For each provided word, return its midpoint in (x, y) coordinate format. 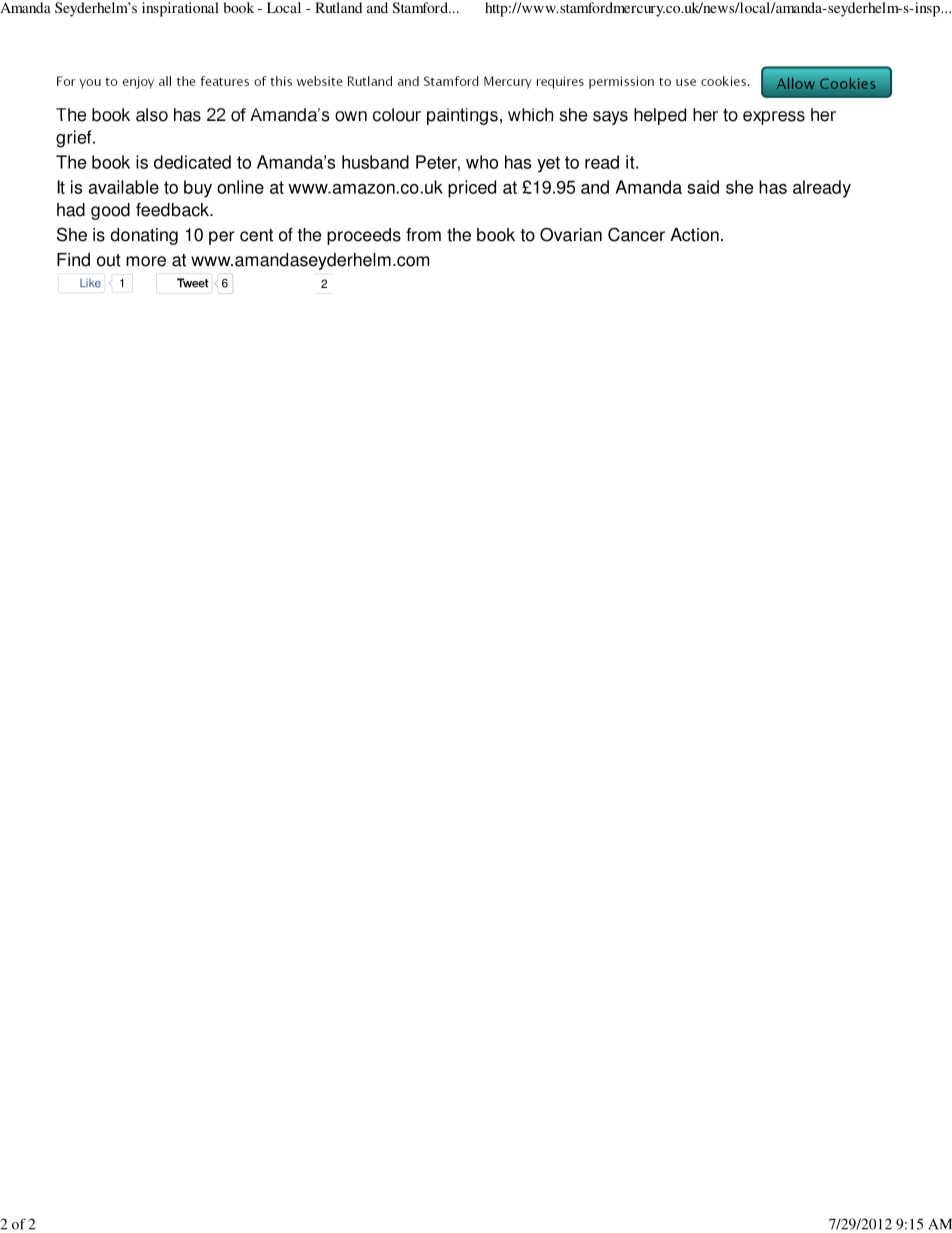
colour (397, 115)
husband (375, 162)
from (423, 235)
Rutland (338, 7)
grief (75, 139)
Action (694, 235)
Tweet (193, 283)
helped (660, 116)
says (610, 118)
